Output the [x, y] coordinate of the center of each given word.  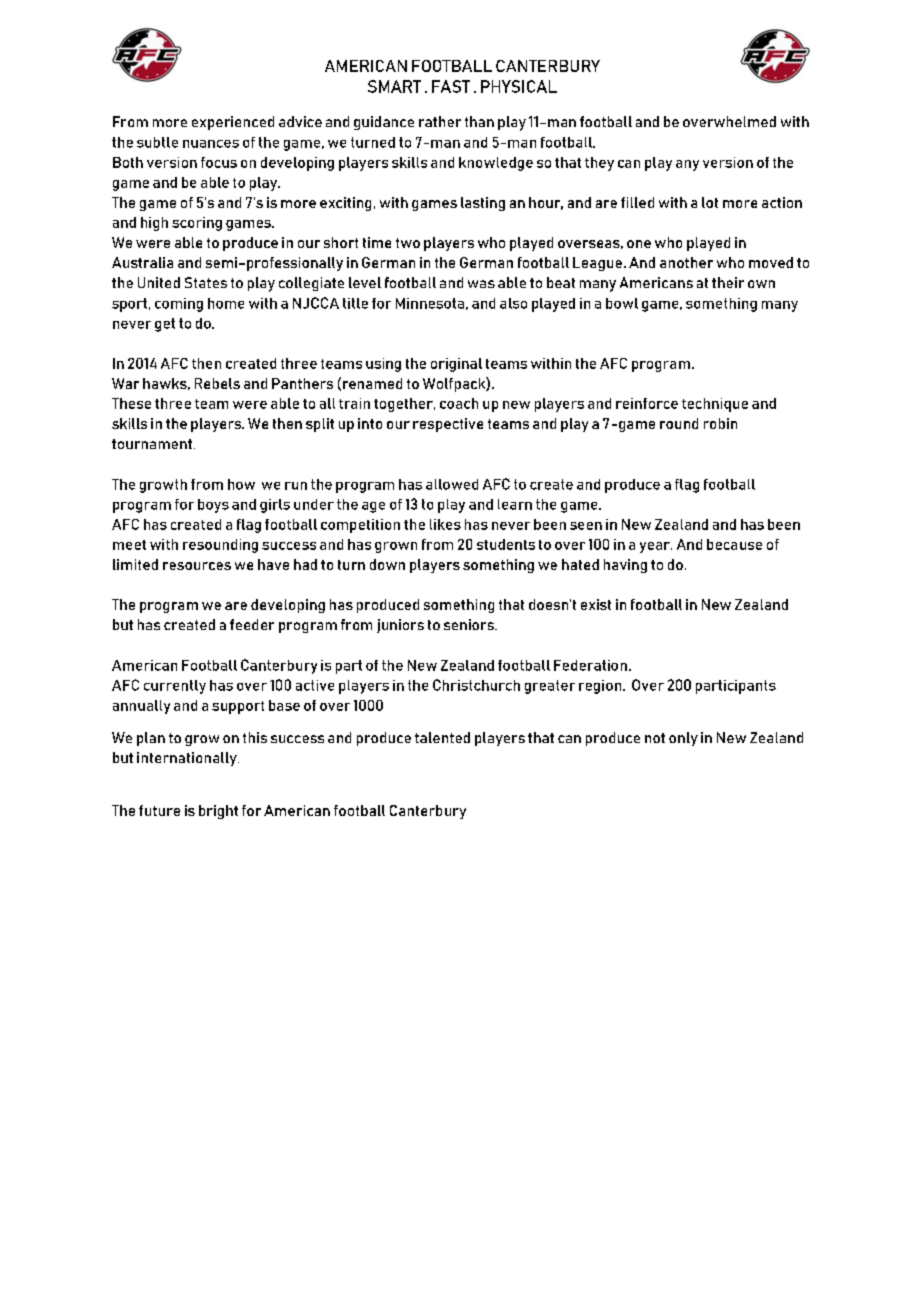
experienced [233, 123]
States [206, 282]
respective [448, 425]
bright [218, 812]
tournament [152, 444]
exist [596, 604]
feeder [252, 624]
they [599, 164]
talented [442, 737]
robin [720, 423]
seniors [470, 624]
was [481, 284]
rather [440, 121]
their [728, 282]
